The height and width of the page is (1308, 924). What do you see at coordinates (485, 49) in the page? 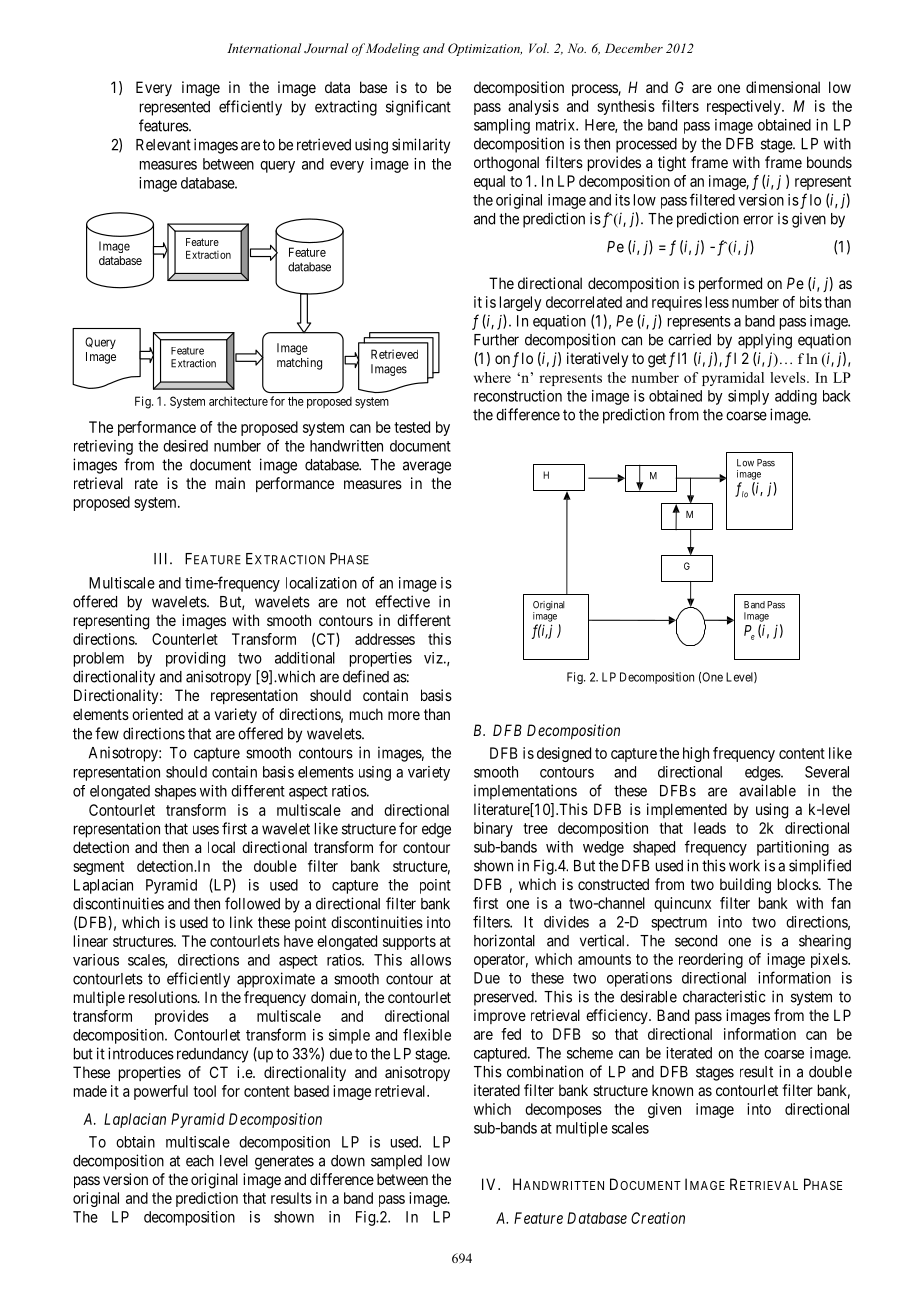
I see `Optimization` at bounding box center [485, 49].
